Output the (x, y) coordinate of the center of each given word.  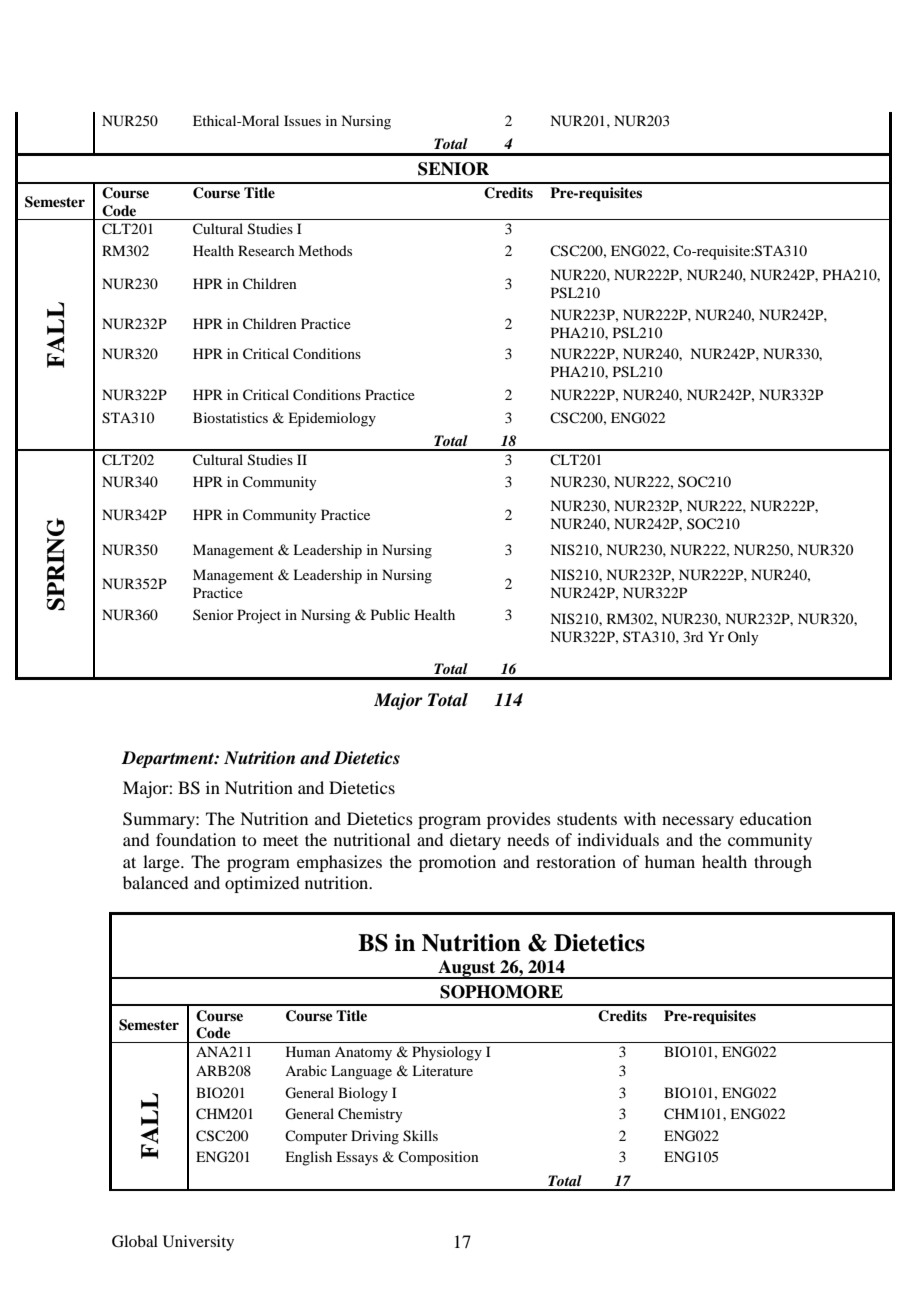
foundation (196, 839)
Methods (325, 250)
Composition (438, 1158)
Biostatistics (230, 417)
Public (390, 614)
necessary (698, 822)
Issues (302, 120)
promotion (457, 863)
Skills (420, 1136)
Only (743, 638)
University (198, 1243)
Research (266, 250)
